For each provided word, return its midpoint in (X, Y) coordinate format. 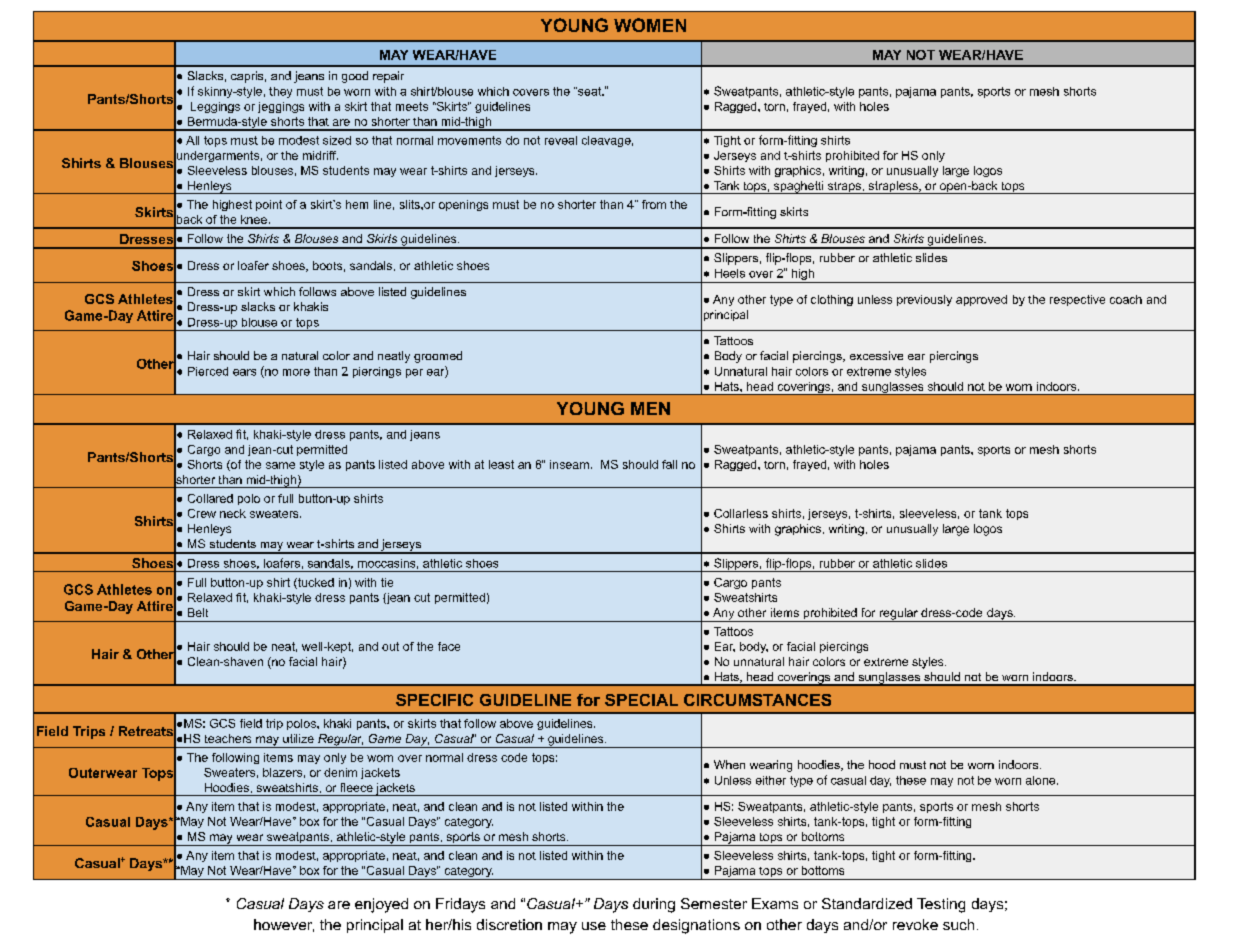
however (284, 925)
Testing (941, 905)
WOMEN (650, 25)
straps (844, 188)
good (355, 77)
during (654, 905)
